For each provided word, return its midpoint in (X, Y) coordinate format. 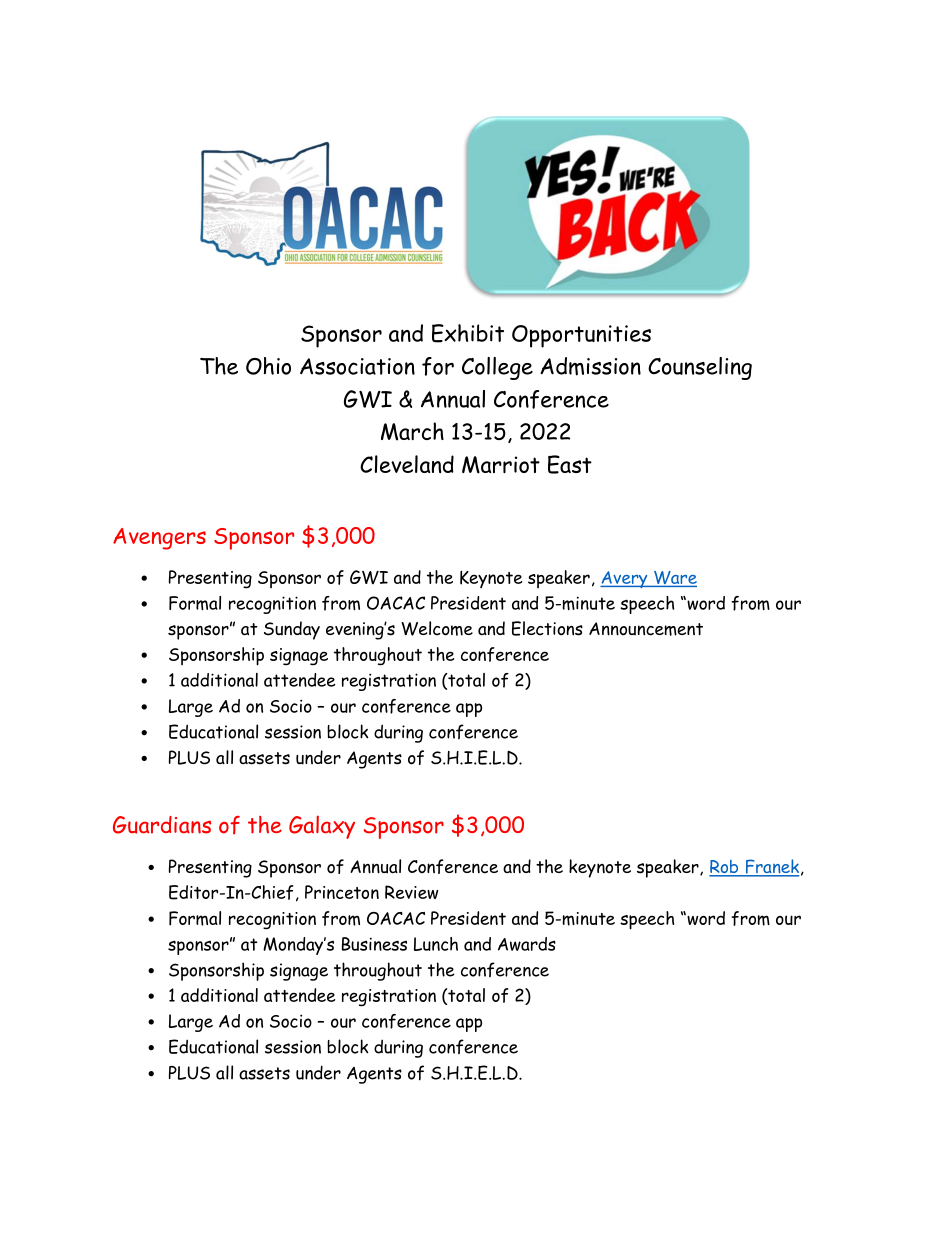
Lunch (436, 944)
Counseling (700, 368)
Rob (725, 868)
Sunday (292, 630)
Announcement (646, 629)
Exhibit (468, 333)
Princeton (342, 892)
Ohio (268, 366)
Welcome (437, 628)
